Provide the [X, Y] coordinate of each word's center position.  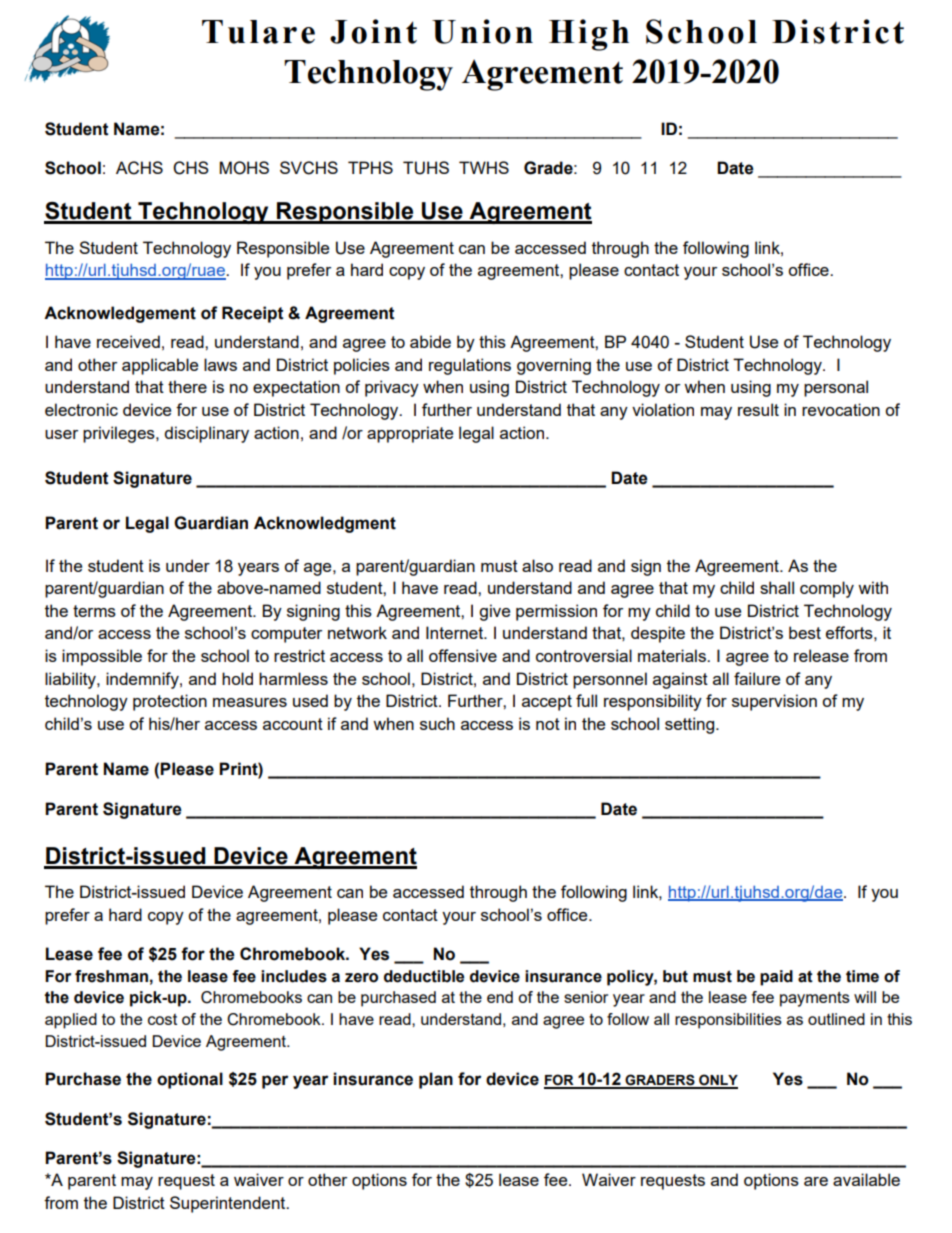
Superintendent [229, 1204]
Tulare [258, 32]
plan [436, 1080]
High [589, 35]
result [758, 409]
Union [482, 31]
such [437, 723]
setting [691, 725]
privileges [120, 434]
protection [170, 702]
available [866, 1179]
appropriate [410, 434]
